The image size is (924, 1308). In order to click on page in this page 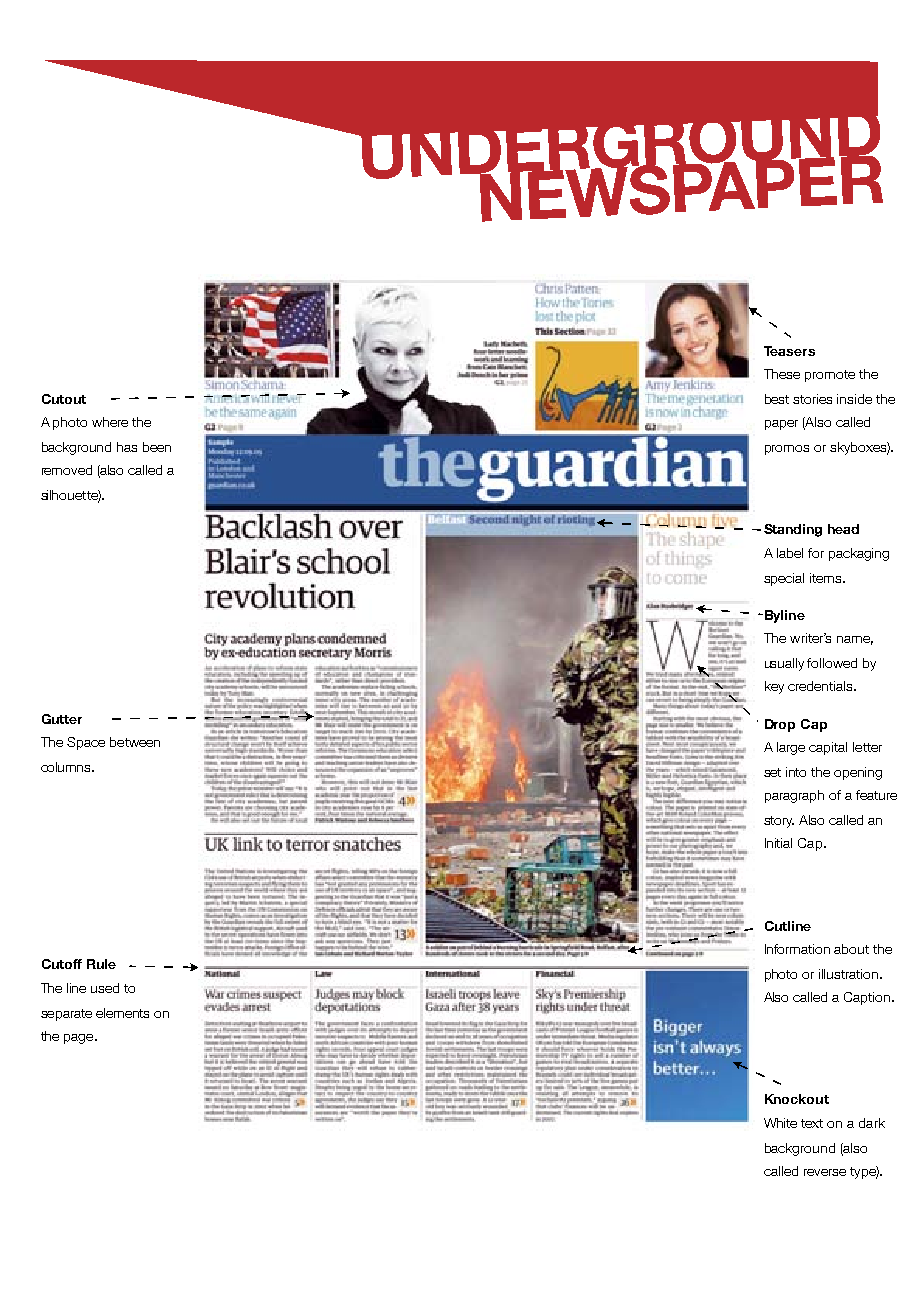, I will do `click(80, 1039)`.
